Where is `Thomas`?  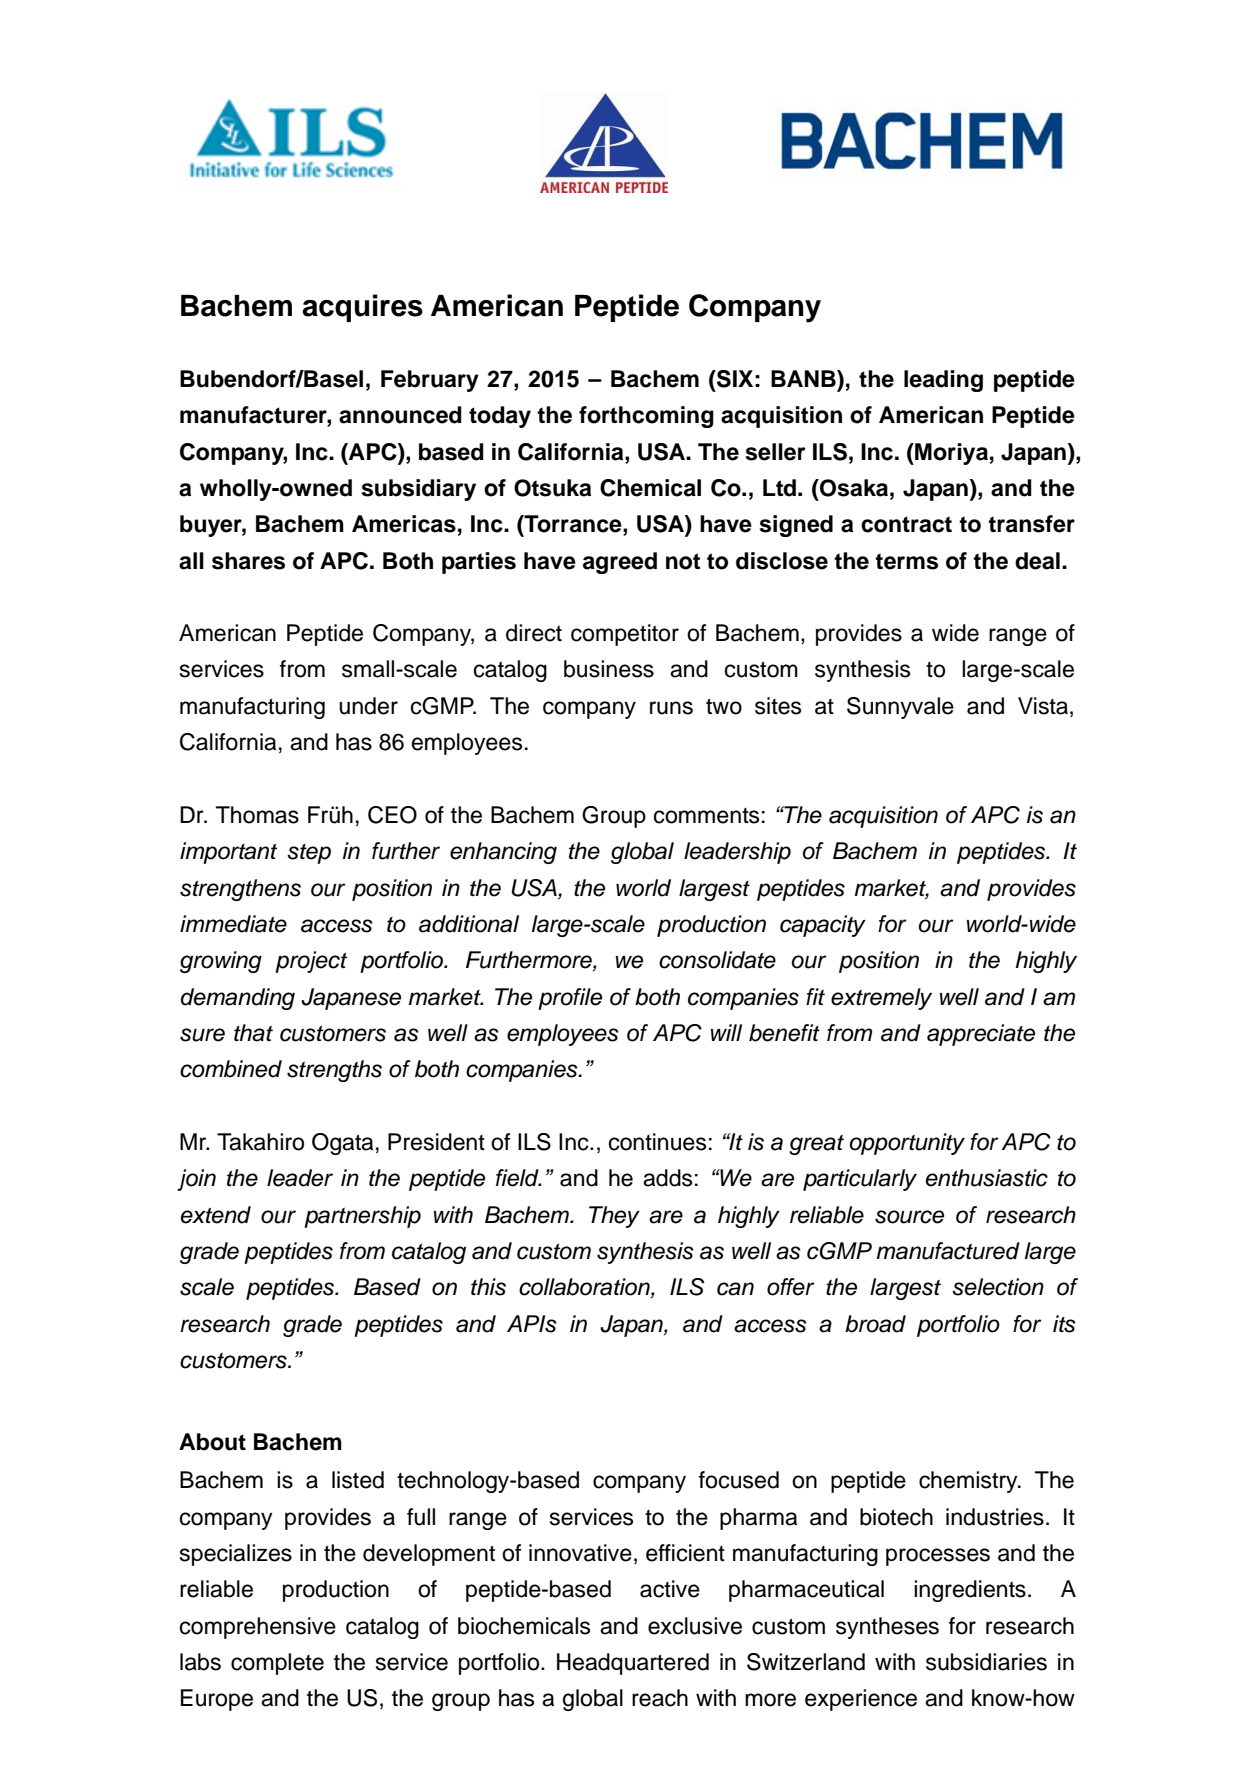
Thomas is located at coordinates (257, 815).
